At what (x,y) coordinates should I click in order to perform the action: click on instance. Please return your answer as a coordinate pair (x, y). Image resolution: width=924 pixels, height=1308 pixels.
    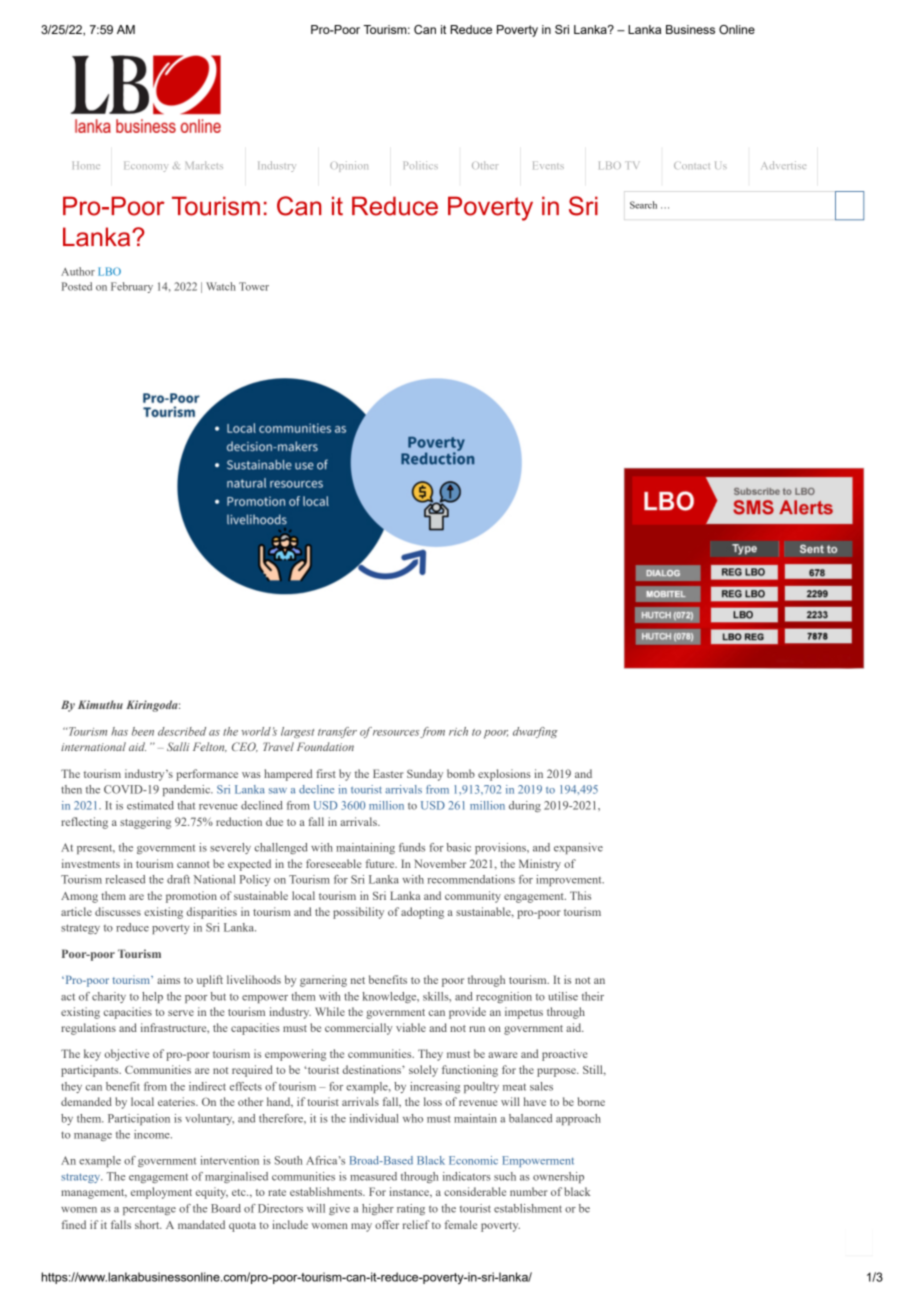
    Looking at the image, I should click on (411, 1192).
